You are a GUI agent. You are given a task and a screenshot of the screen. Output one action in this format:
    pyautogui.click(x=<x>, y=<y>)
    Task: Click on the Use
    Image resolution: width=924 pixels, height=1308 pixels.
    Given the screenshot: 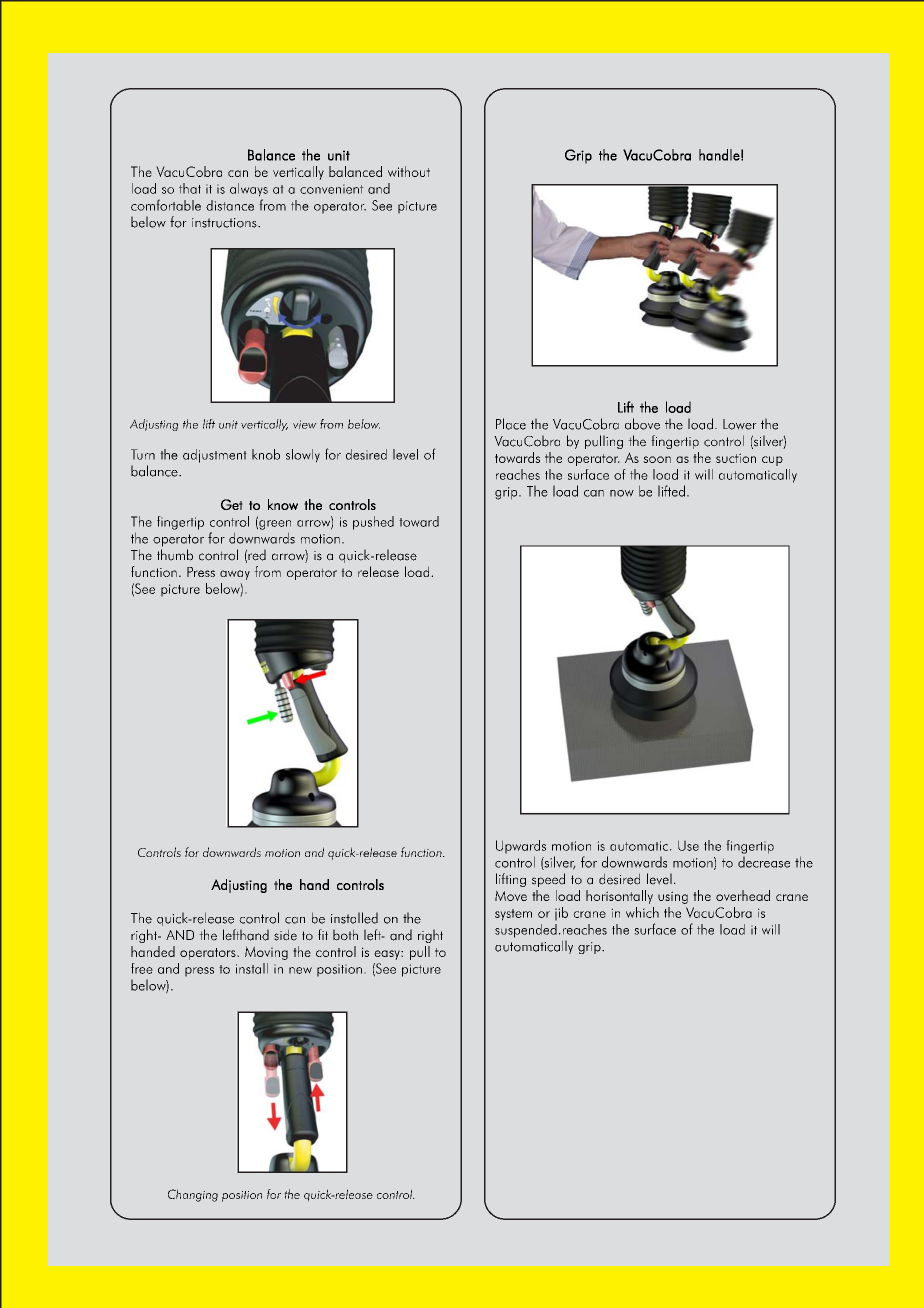 What is the action you would take?
    pyautogui.click(x=688, y=845)
